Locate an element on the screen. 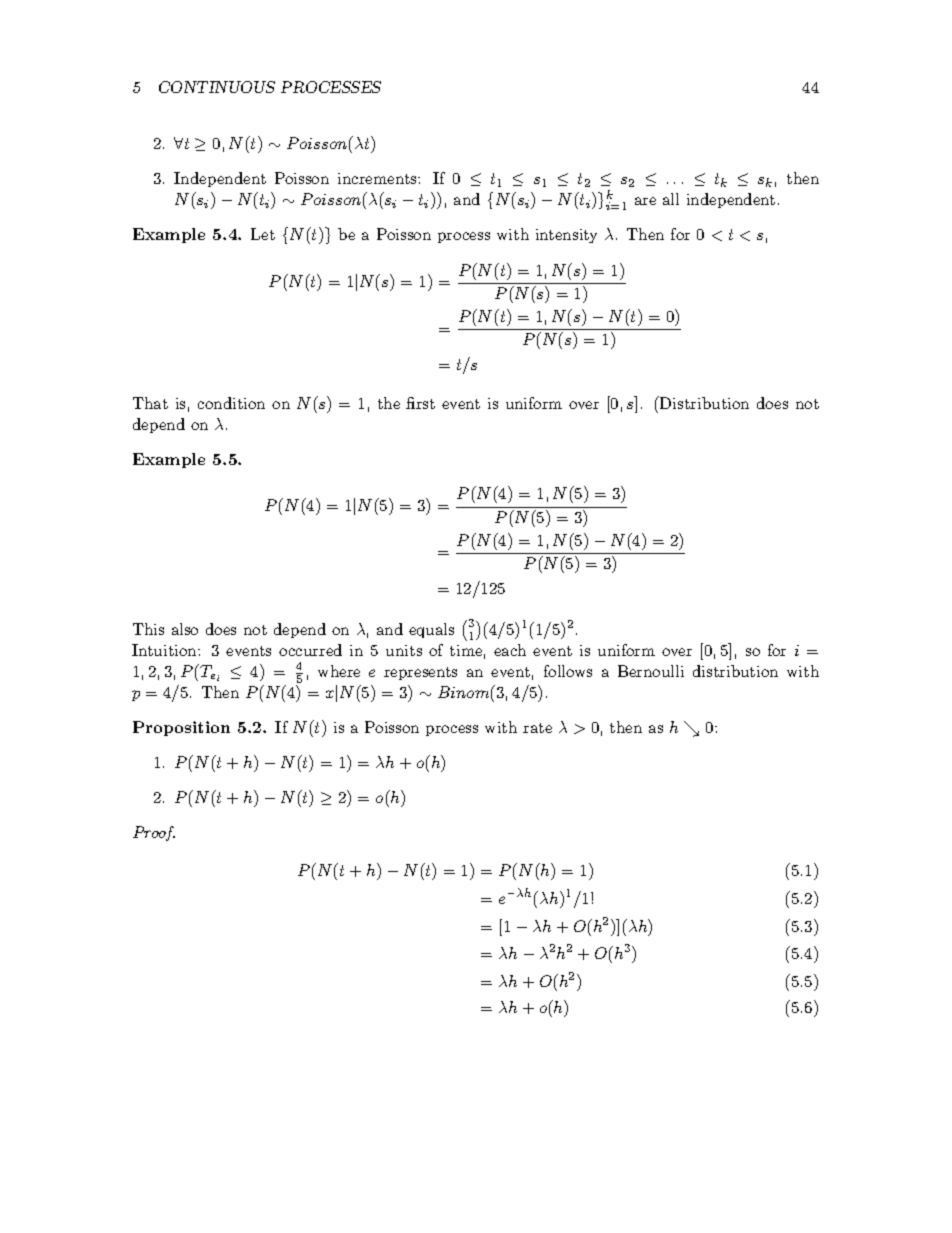  CONTINUOUS is located at coordinates (217, 87).
